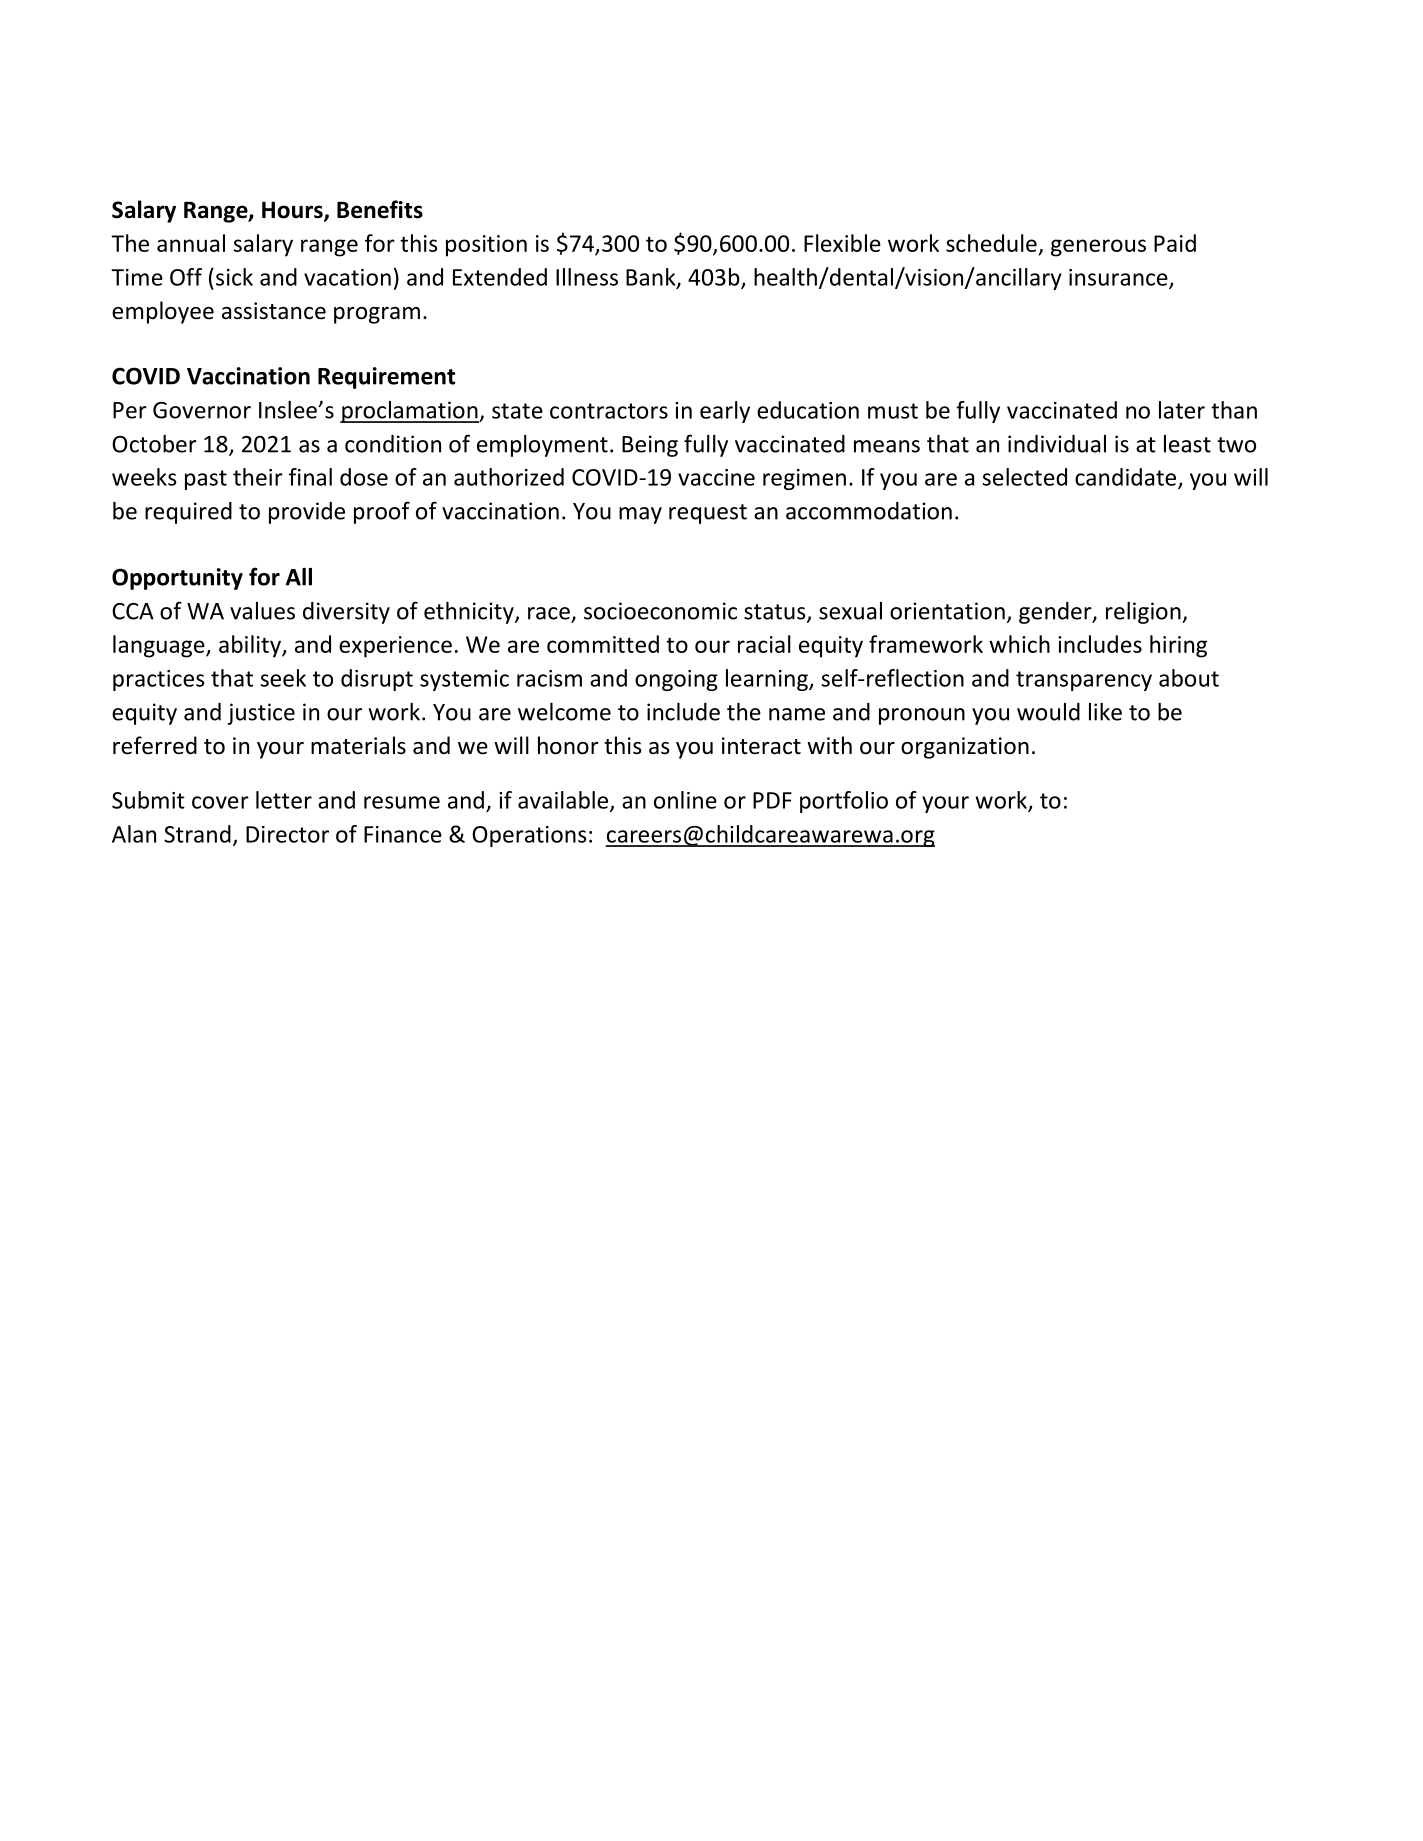 Image resolution: width=1423 pixels, height=1841 pixels. What do you see at coordinates (1098, 248) in the screenshot?
I see `generous` at bounding box center [1098, 248].
